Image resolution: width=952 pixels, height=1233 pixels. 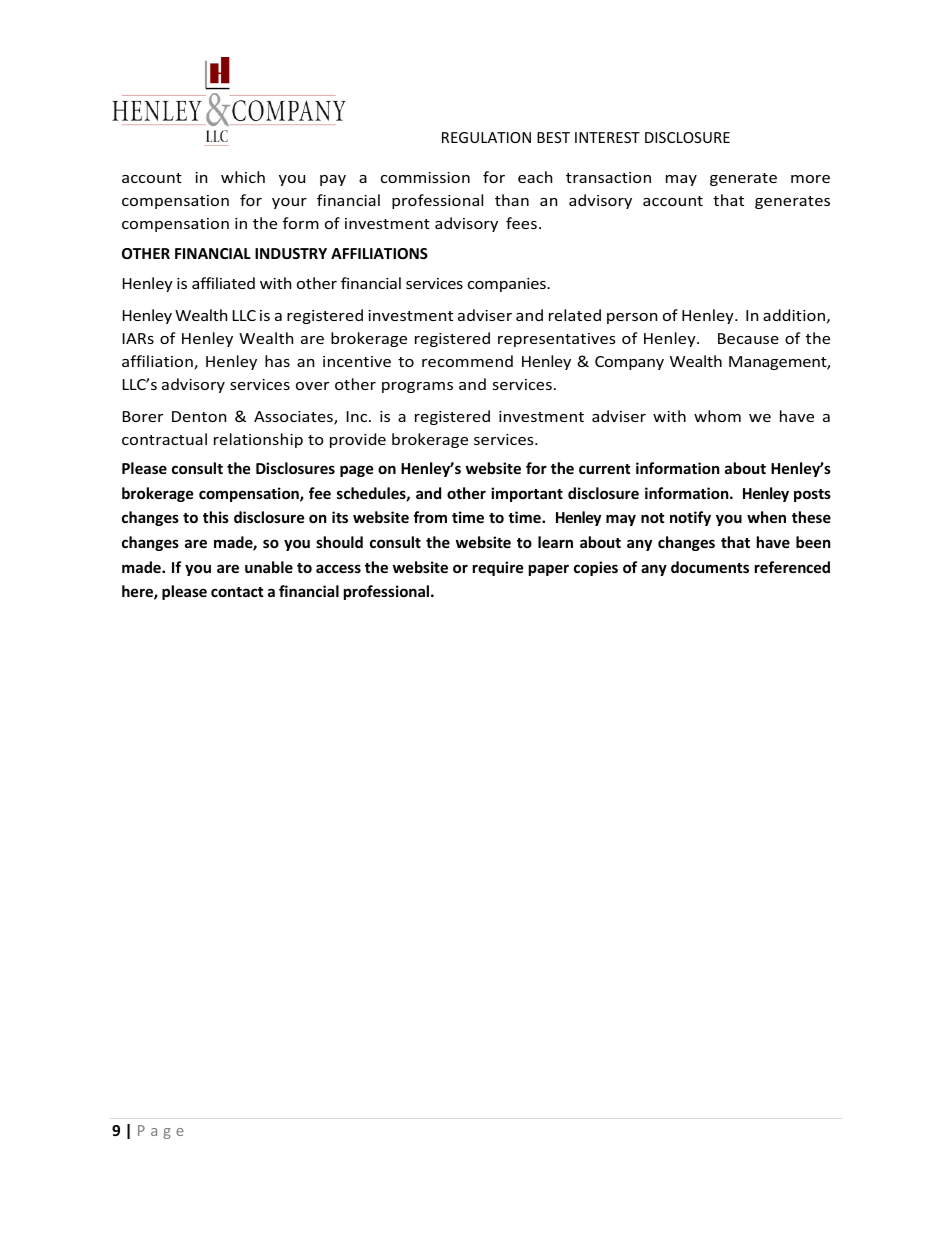 What do you see at coordinates (237, 592) in the page?
I see `contact` at bounding box center [237, 592].
